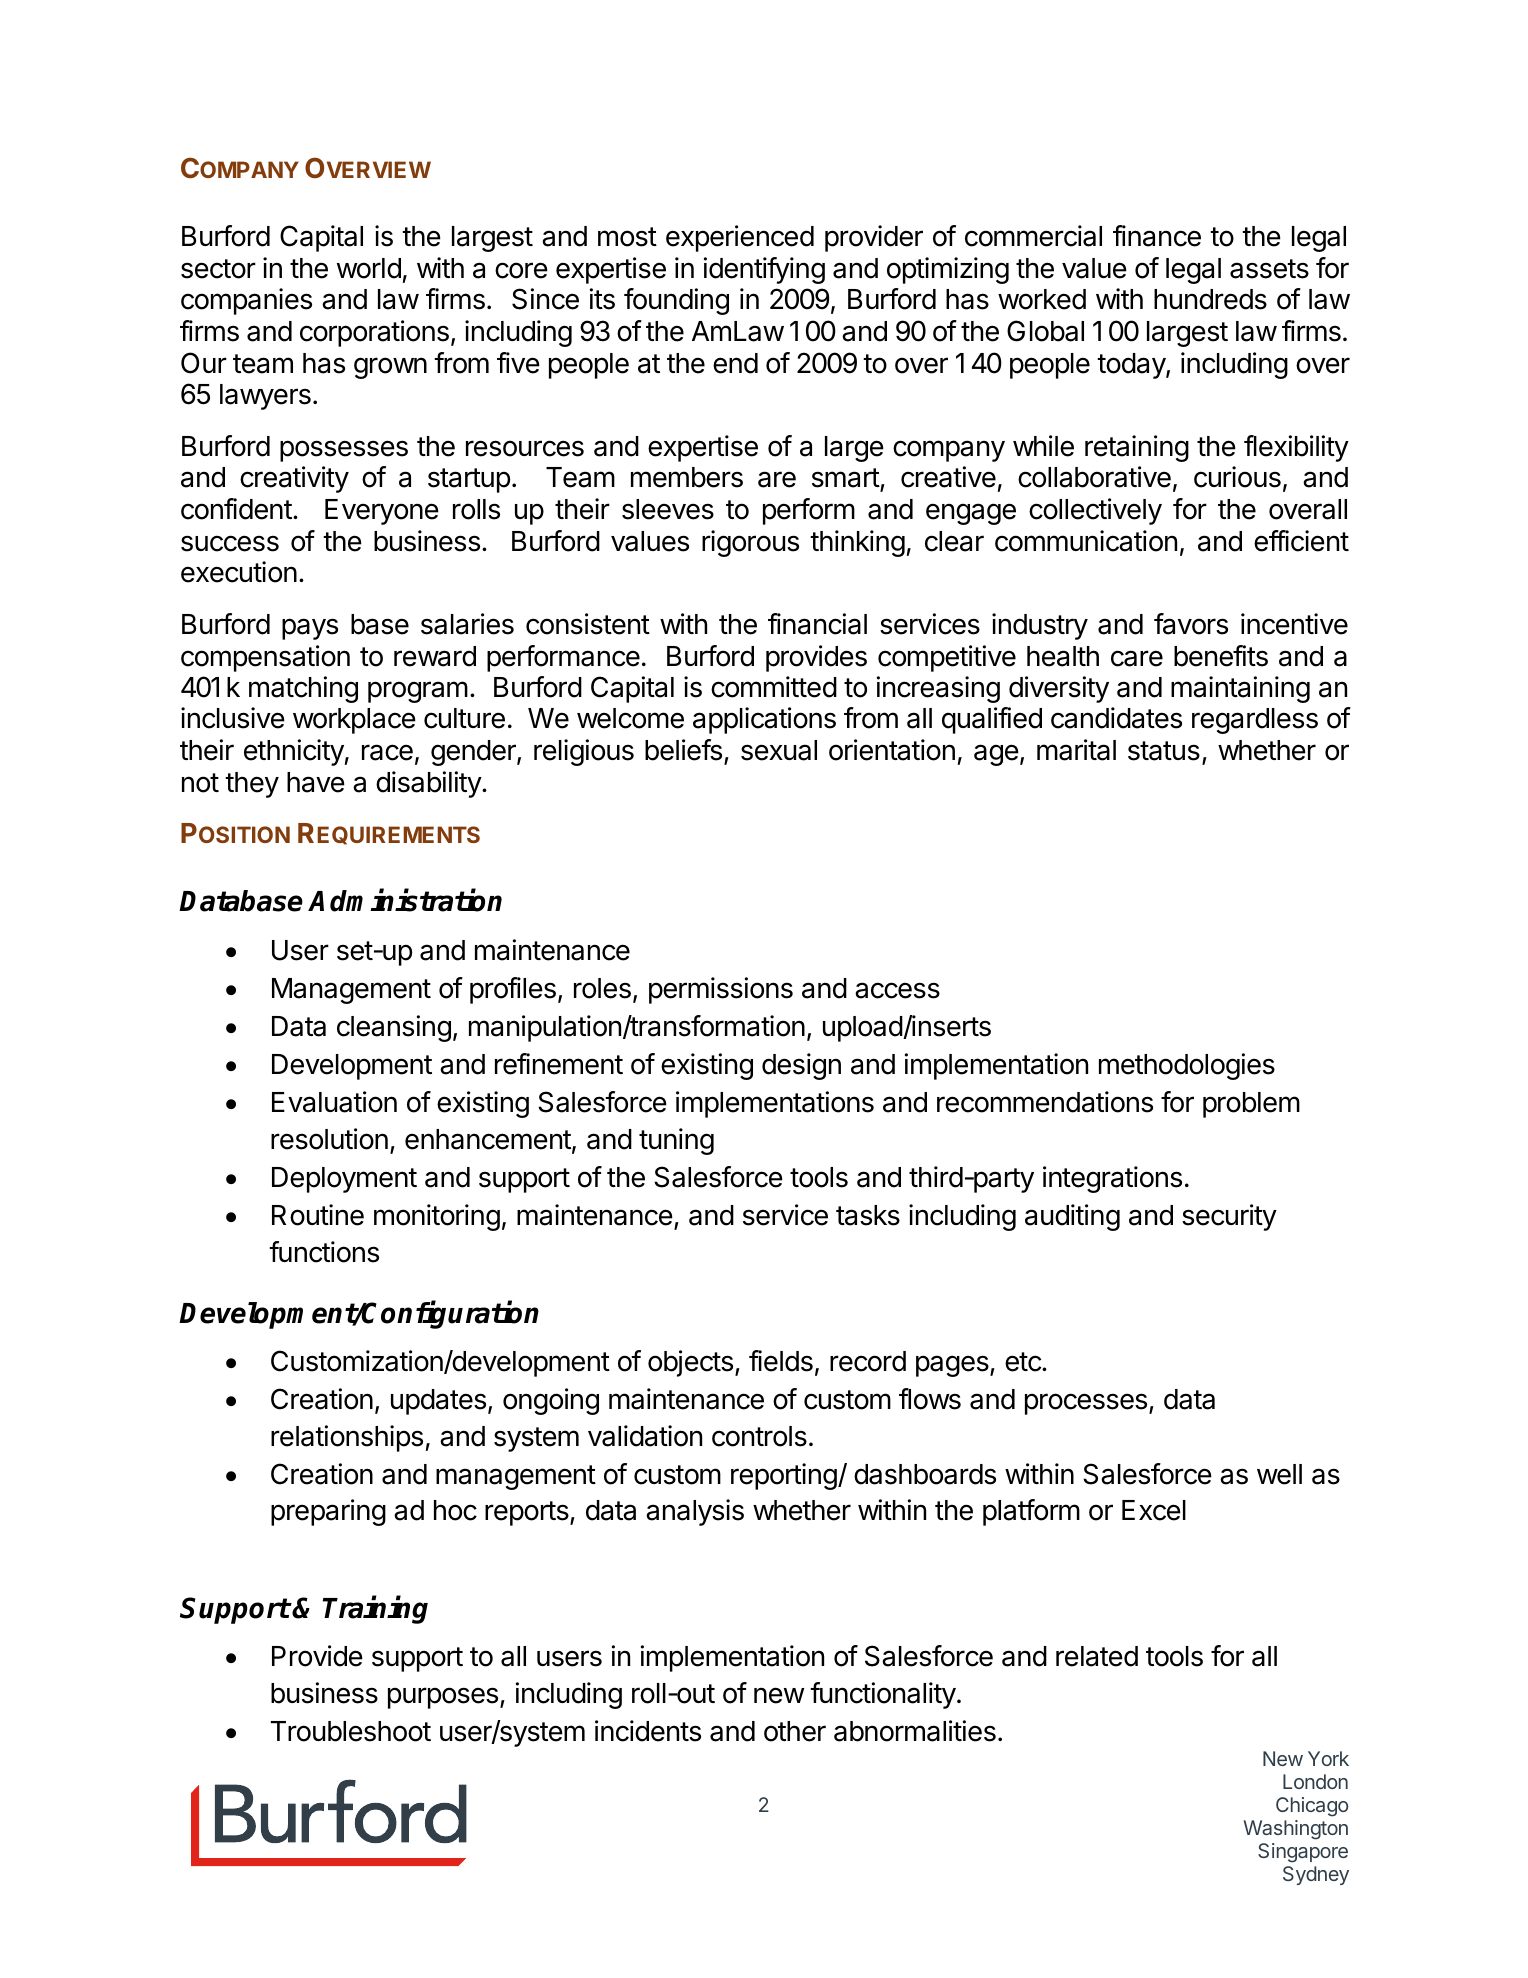 The height and width of the screenshot is (1978, 1528). I want to click on have, so click(316, 782).
